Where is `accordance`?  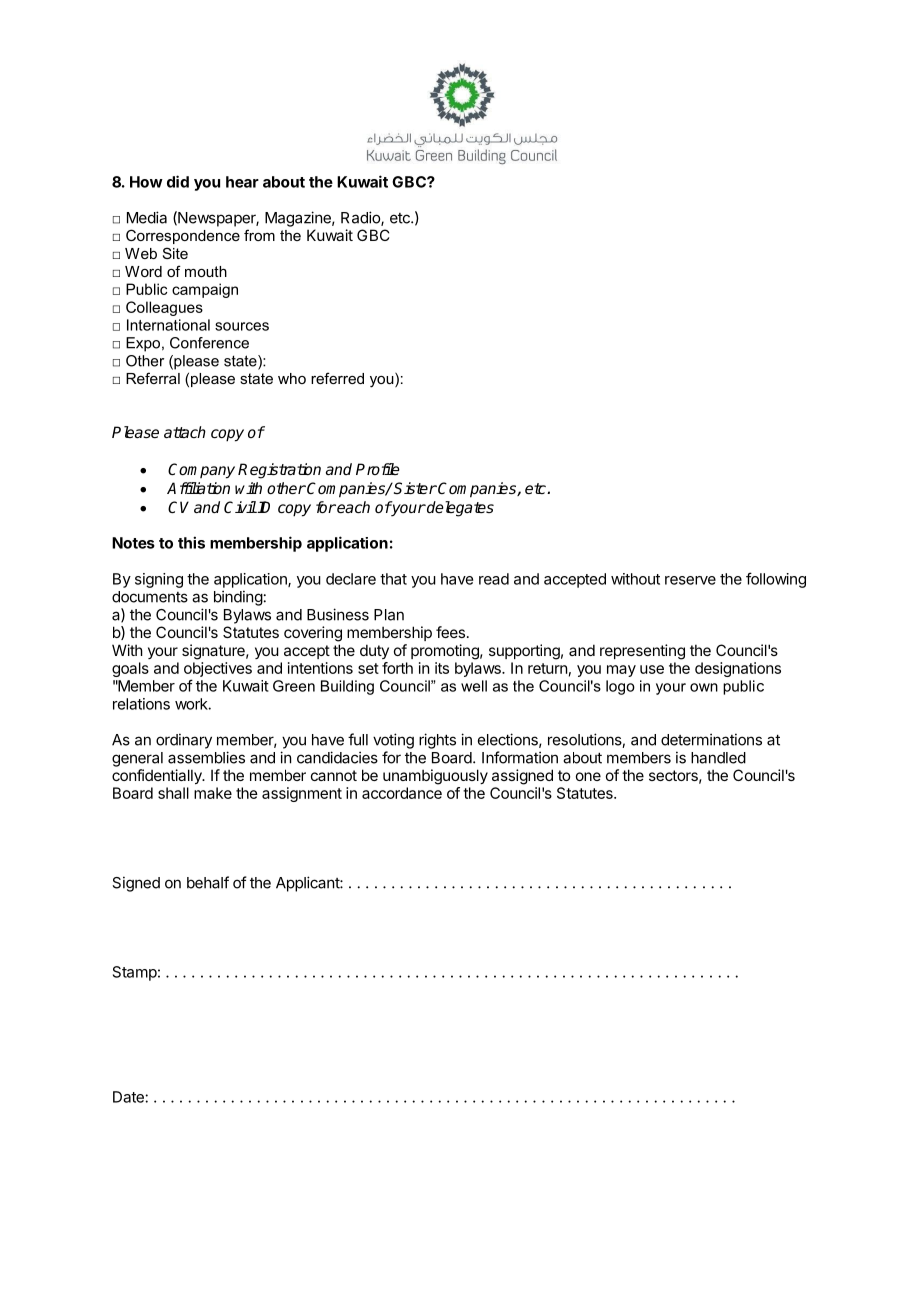
accordance is located at coordinates (402, 793).
